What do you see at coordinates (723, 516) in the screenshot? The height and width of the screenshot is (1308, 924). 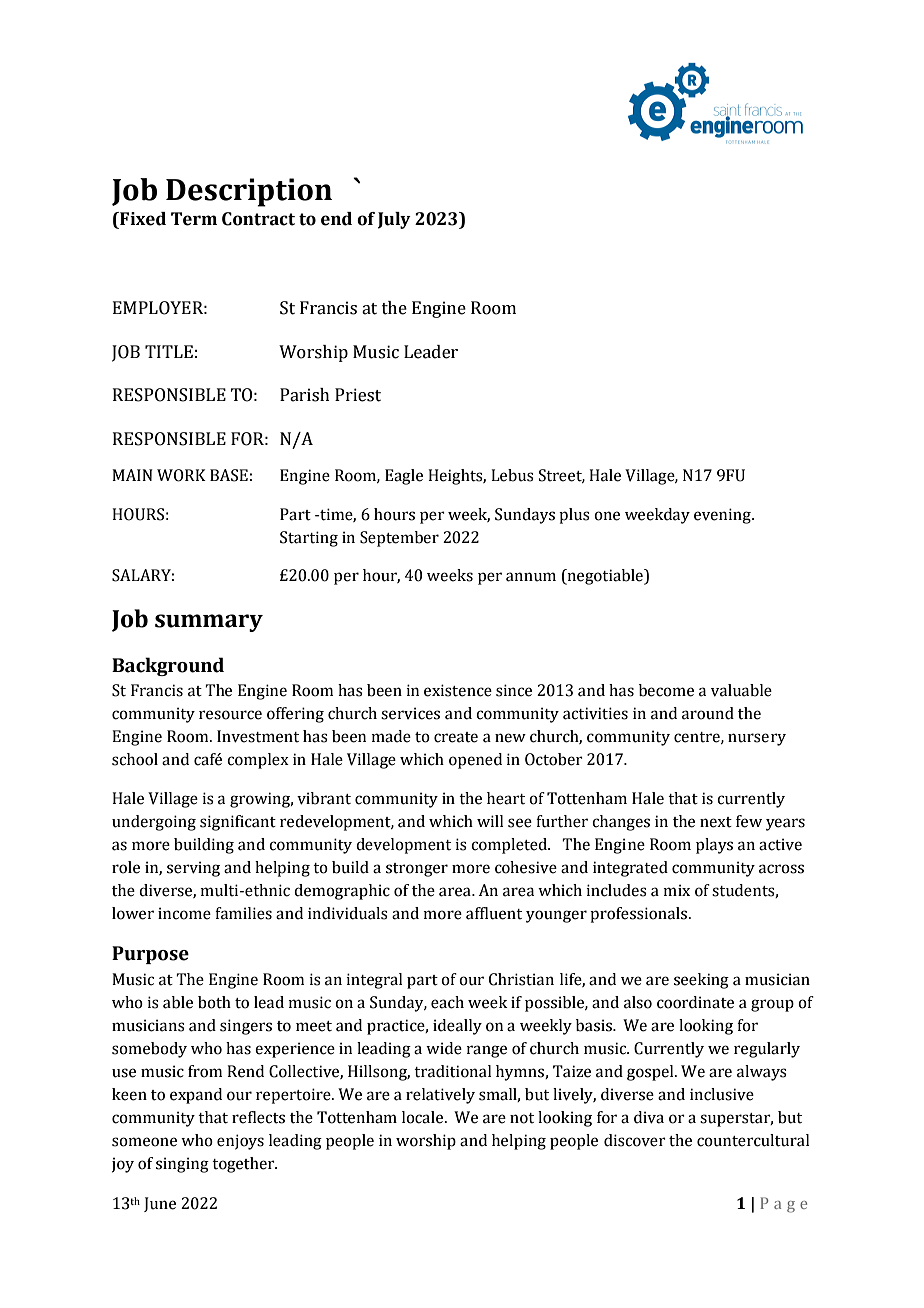 I see `evening` at bounding box center [723, 516].
